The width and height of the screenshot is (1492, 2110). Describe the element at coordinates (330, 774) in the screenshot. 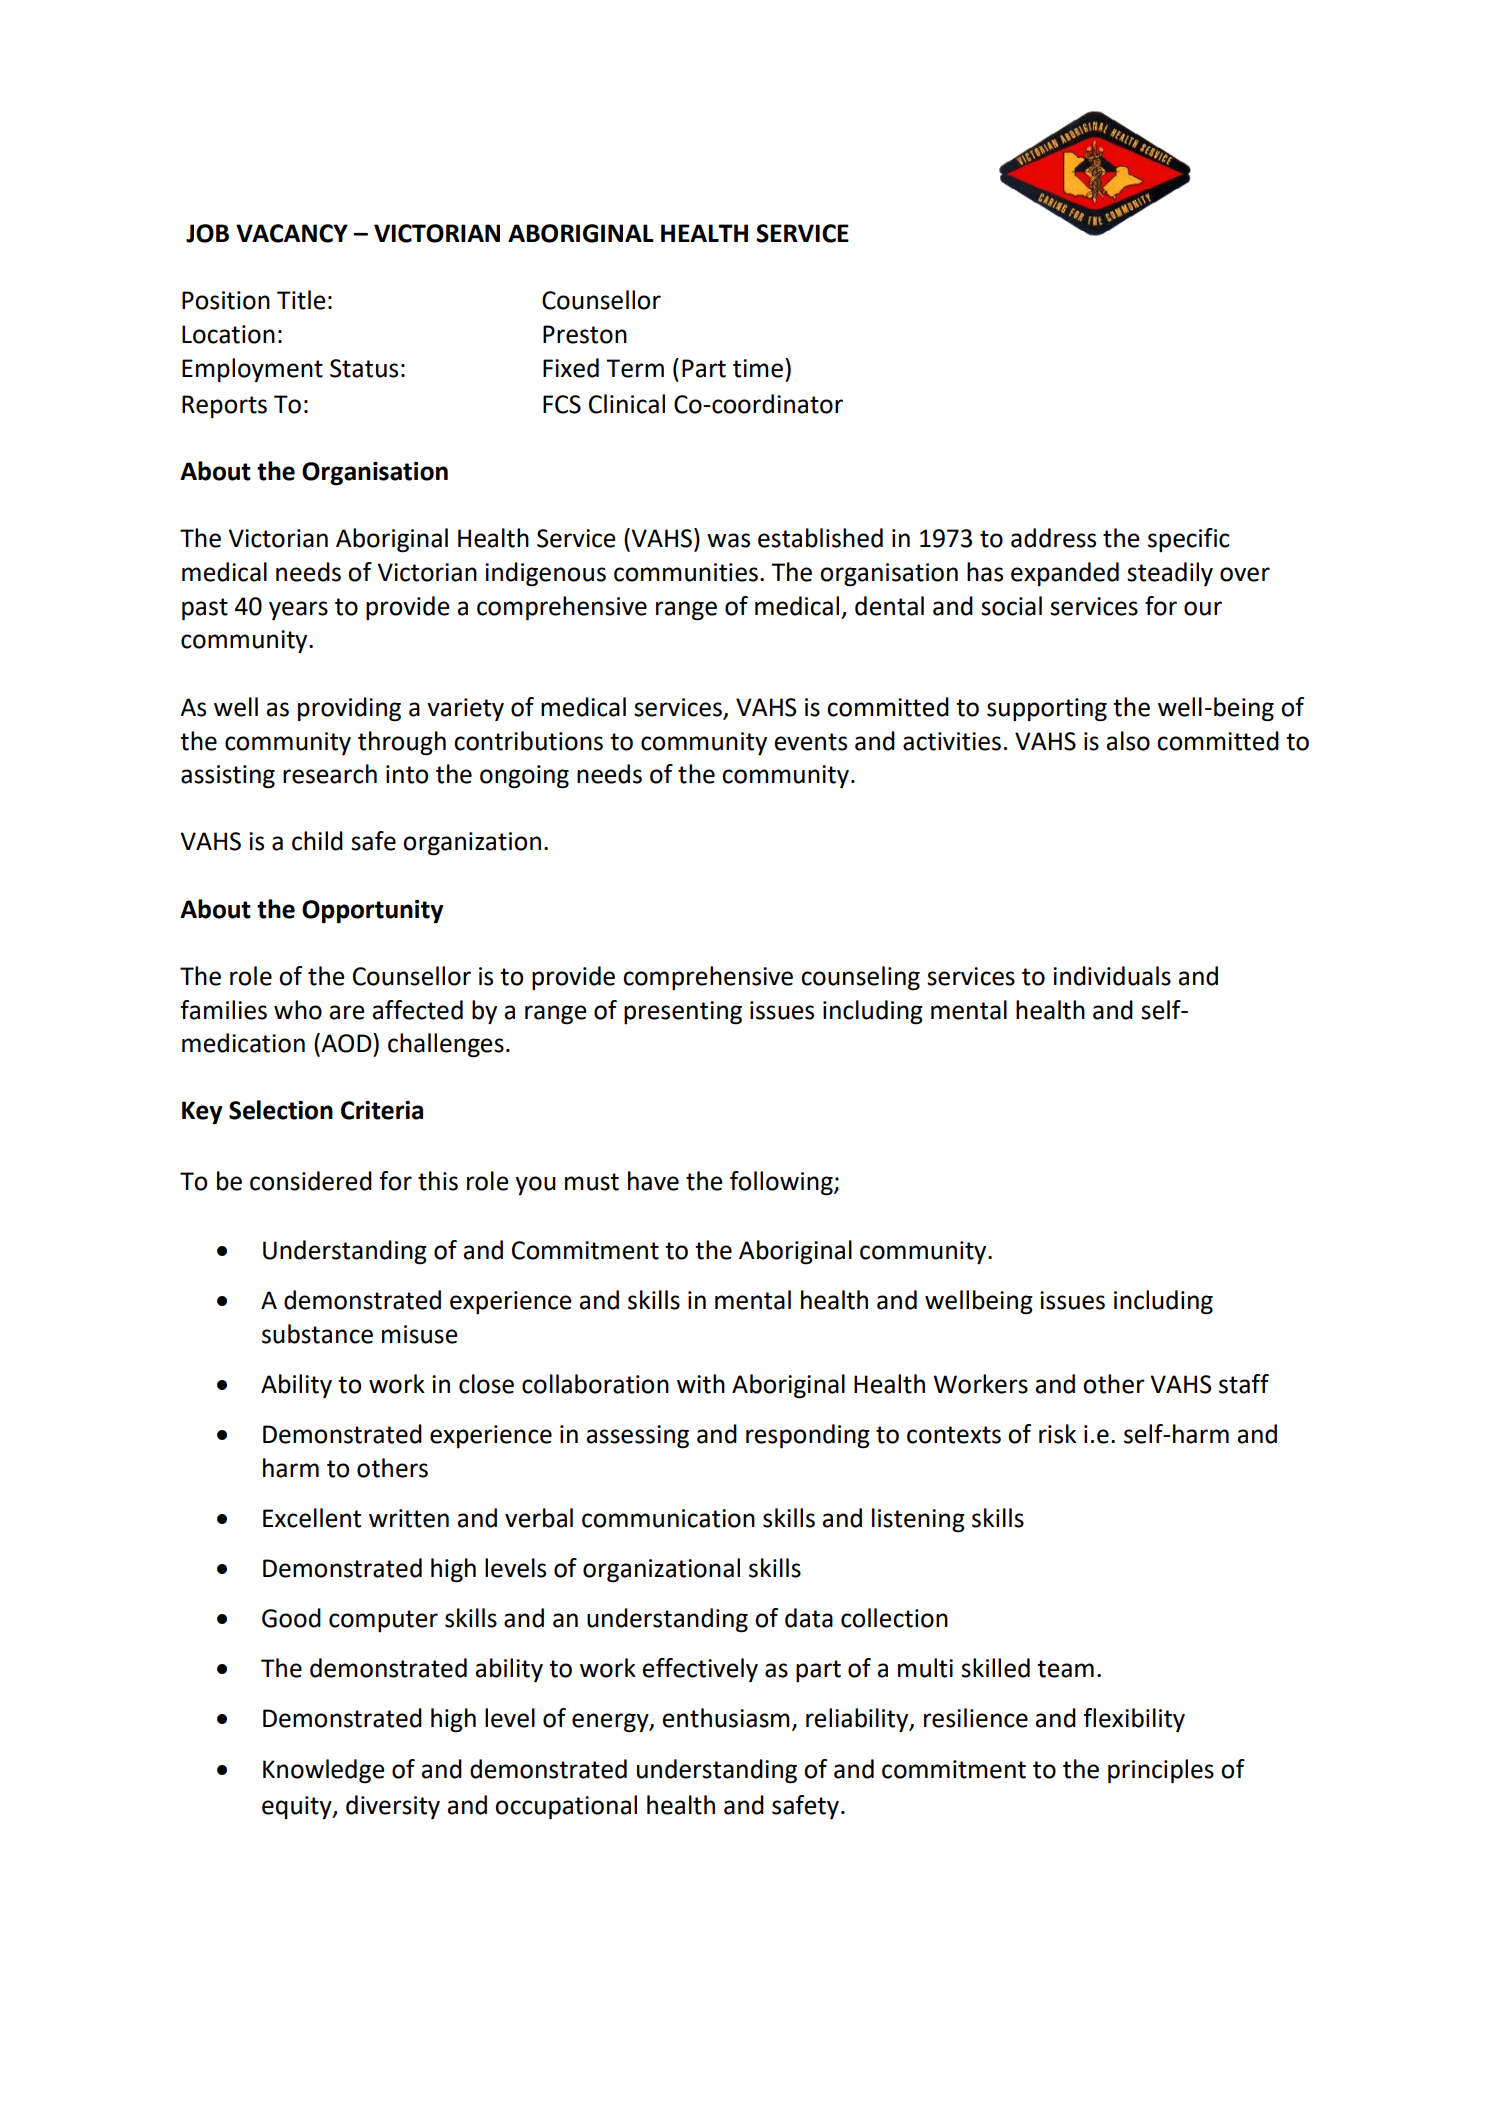

I see `research` at that location.
